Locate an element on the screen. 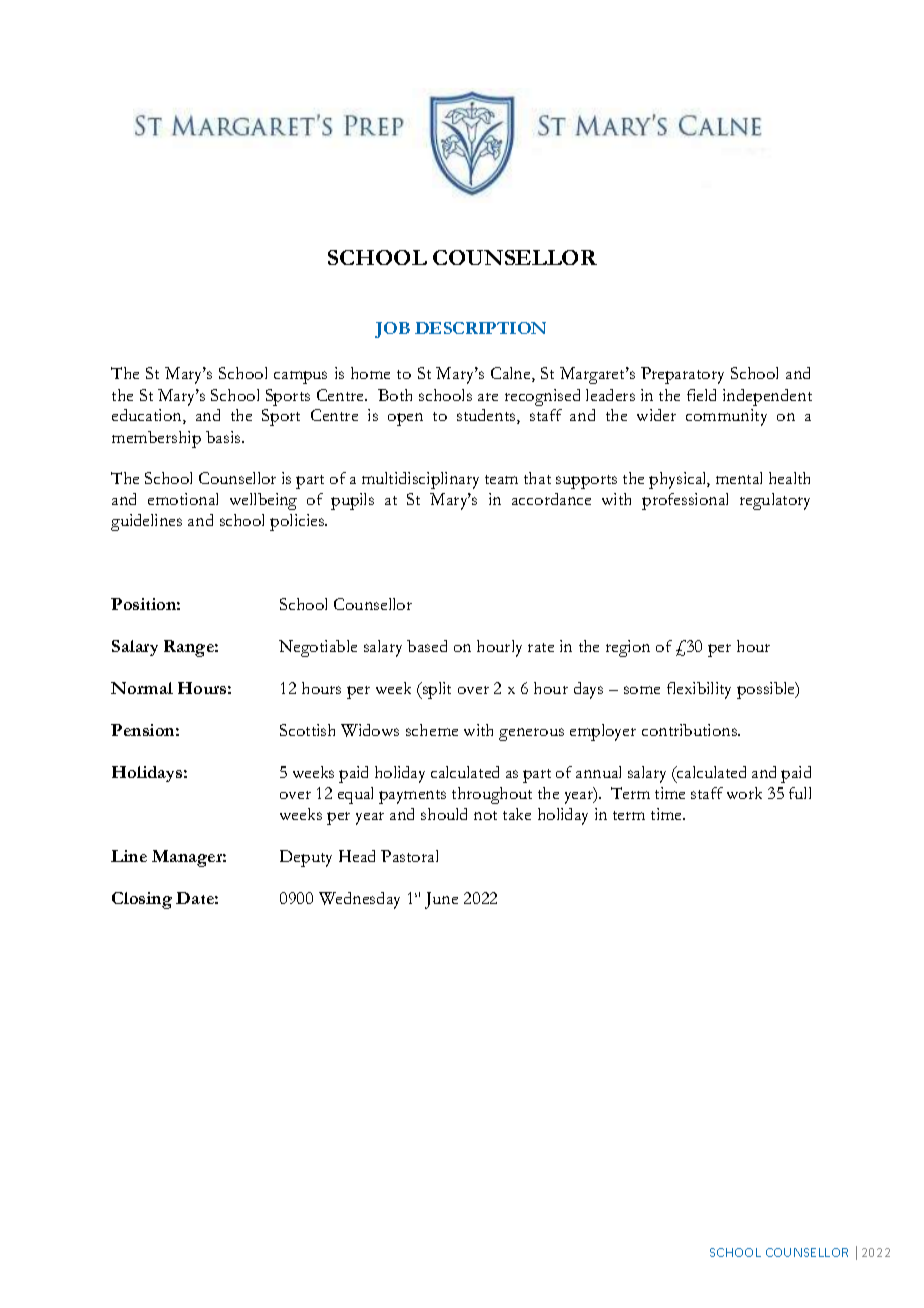  scheme is located at coordinates (432, 730).
